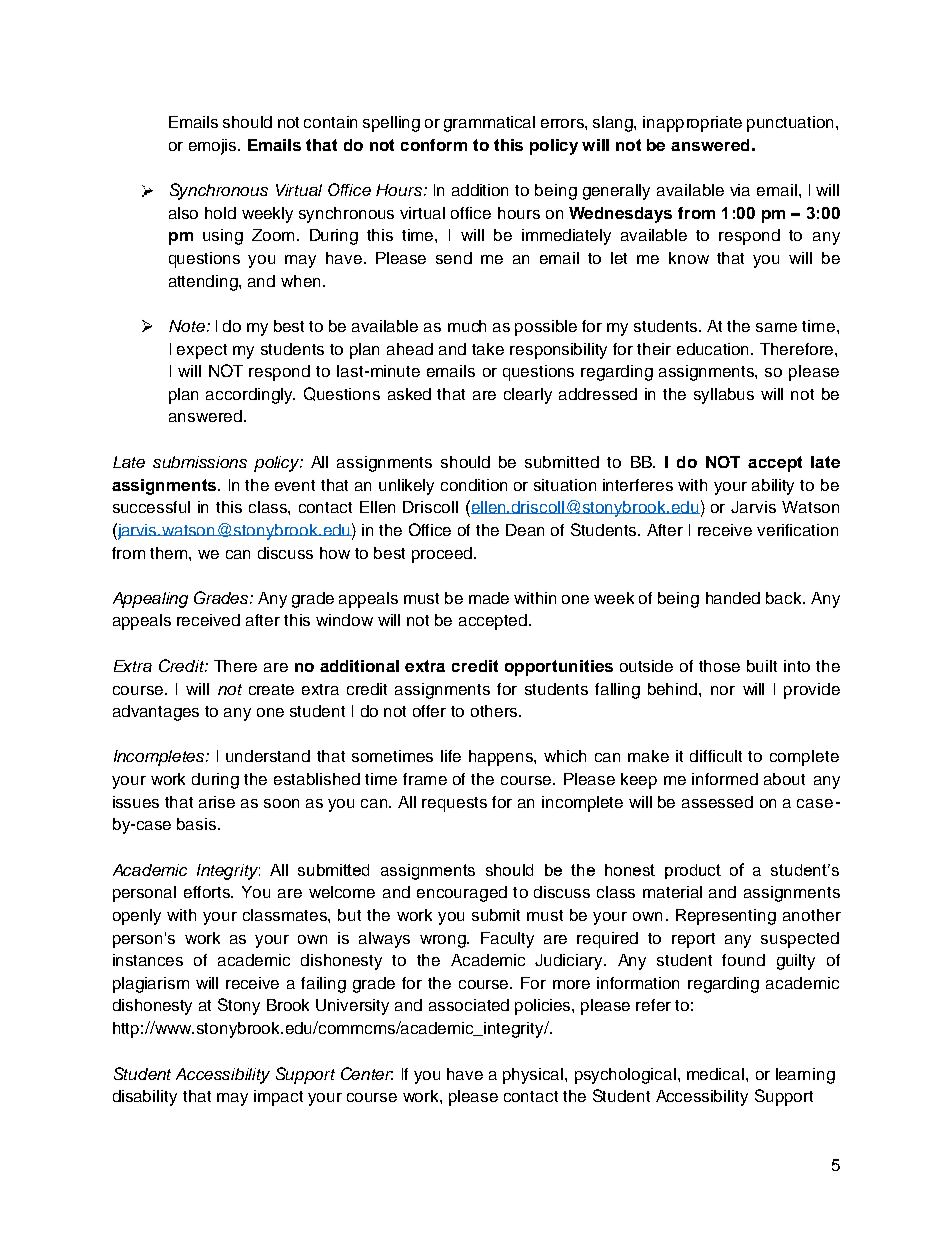 The width and height of the screenshot is (952, 1233). I want to click on difficult, so click(716, 756).
